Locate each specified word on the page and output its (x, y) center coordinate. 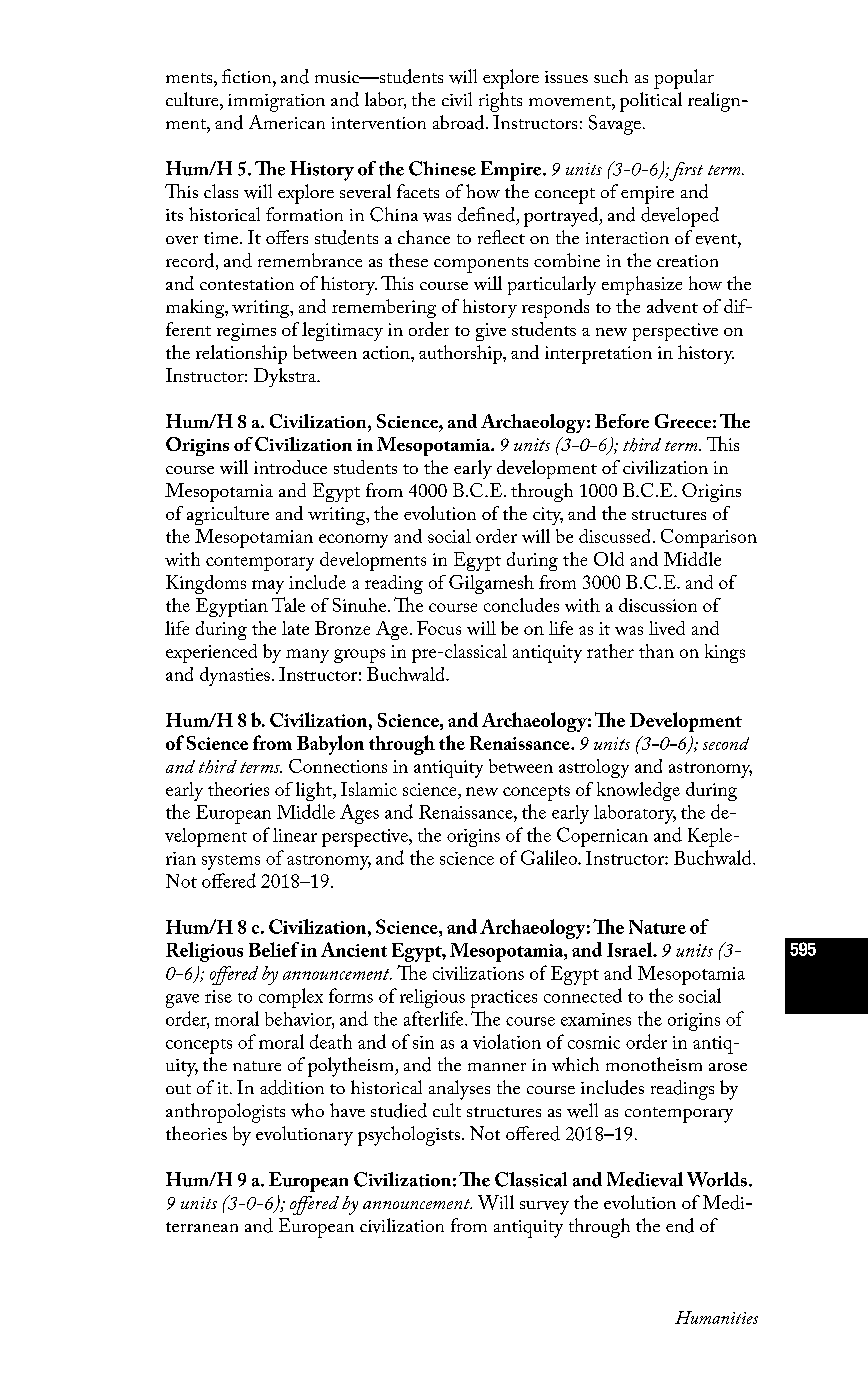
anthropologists (225, 1113)
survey (544, 1208)
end (680, 1225)
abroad (460, 122)
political (651, 102)
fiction (248, 76)
